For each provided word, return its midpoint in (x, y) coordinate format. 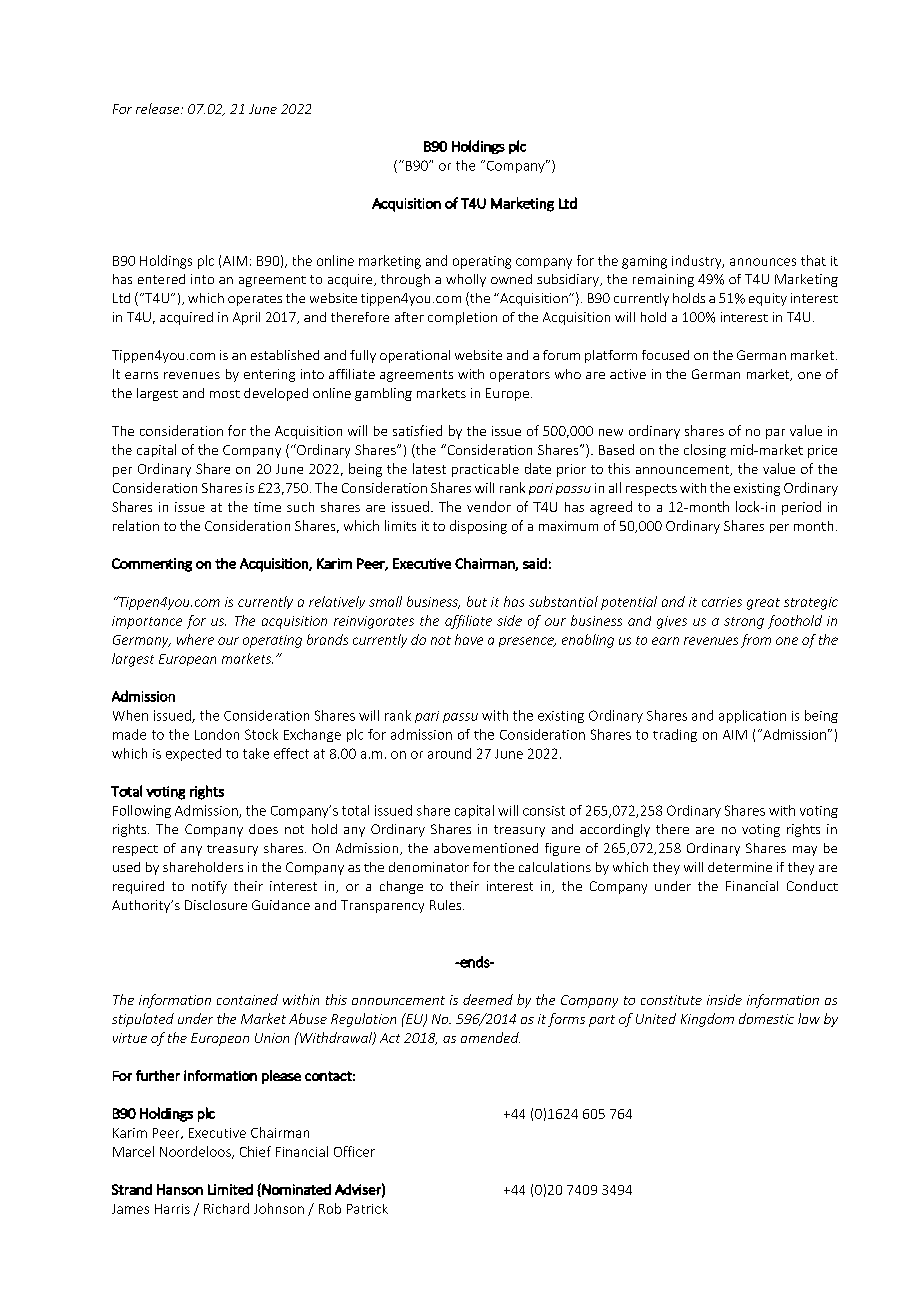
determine (740, 867)
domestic (766, 1018)
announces (763, 262)
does (263, 829)
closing (705, 451)
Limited (230, 1189)
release (159, 108)
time (267, 507)
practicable (485, 470)
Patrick (367, 1209)
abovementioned (486, 848)
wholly (466, 280)
